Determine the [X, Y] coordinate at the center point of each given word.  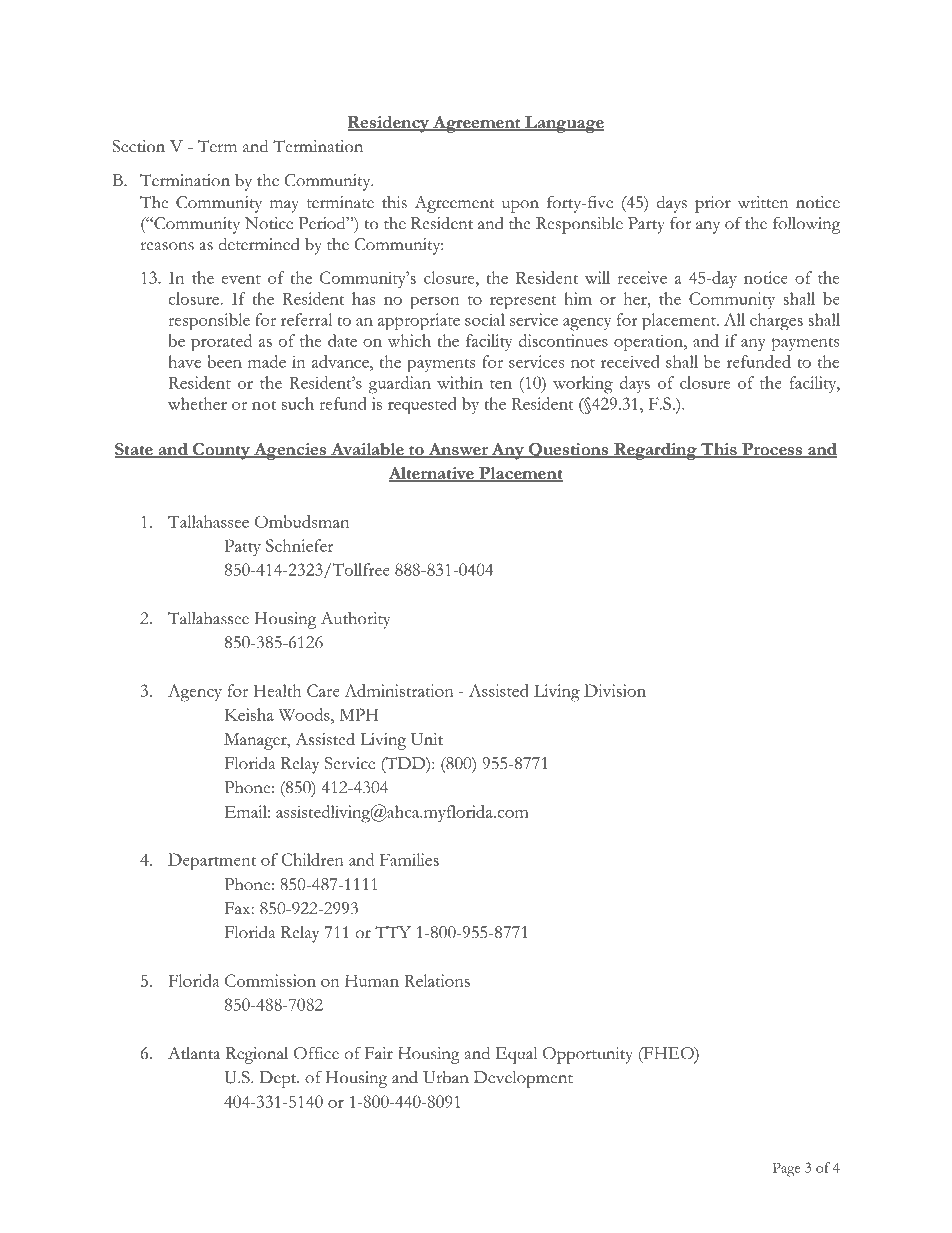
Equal [516, 1055]
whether [197, 403]
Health [277, 690]
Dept [279, 1079]
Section [138, 146]
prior [713, 204]
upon [520, 206]
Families [409, 859]
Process [772, 450]
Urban [446, 1077]
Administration [399, 690]
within [460, 382]
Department [212, 862]
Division [615, 690]
